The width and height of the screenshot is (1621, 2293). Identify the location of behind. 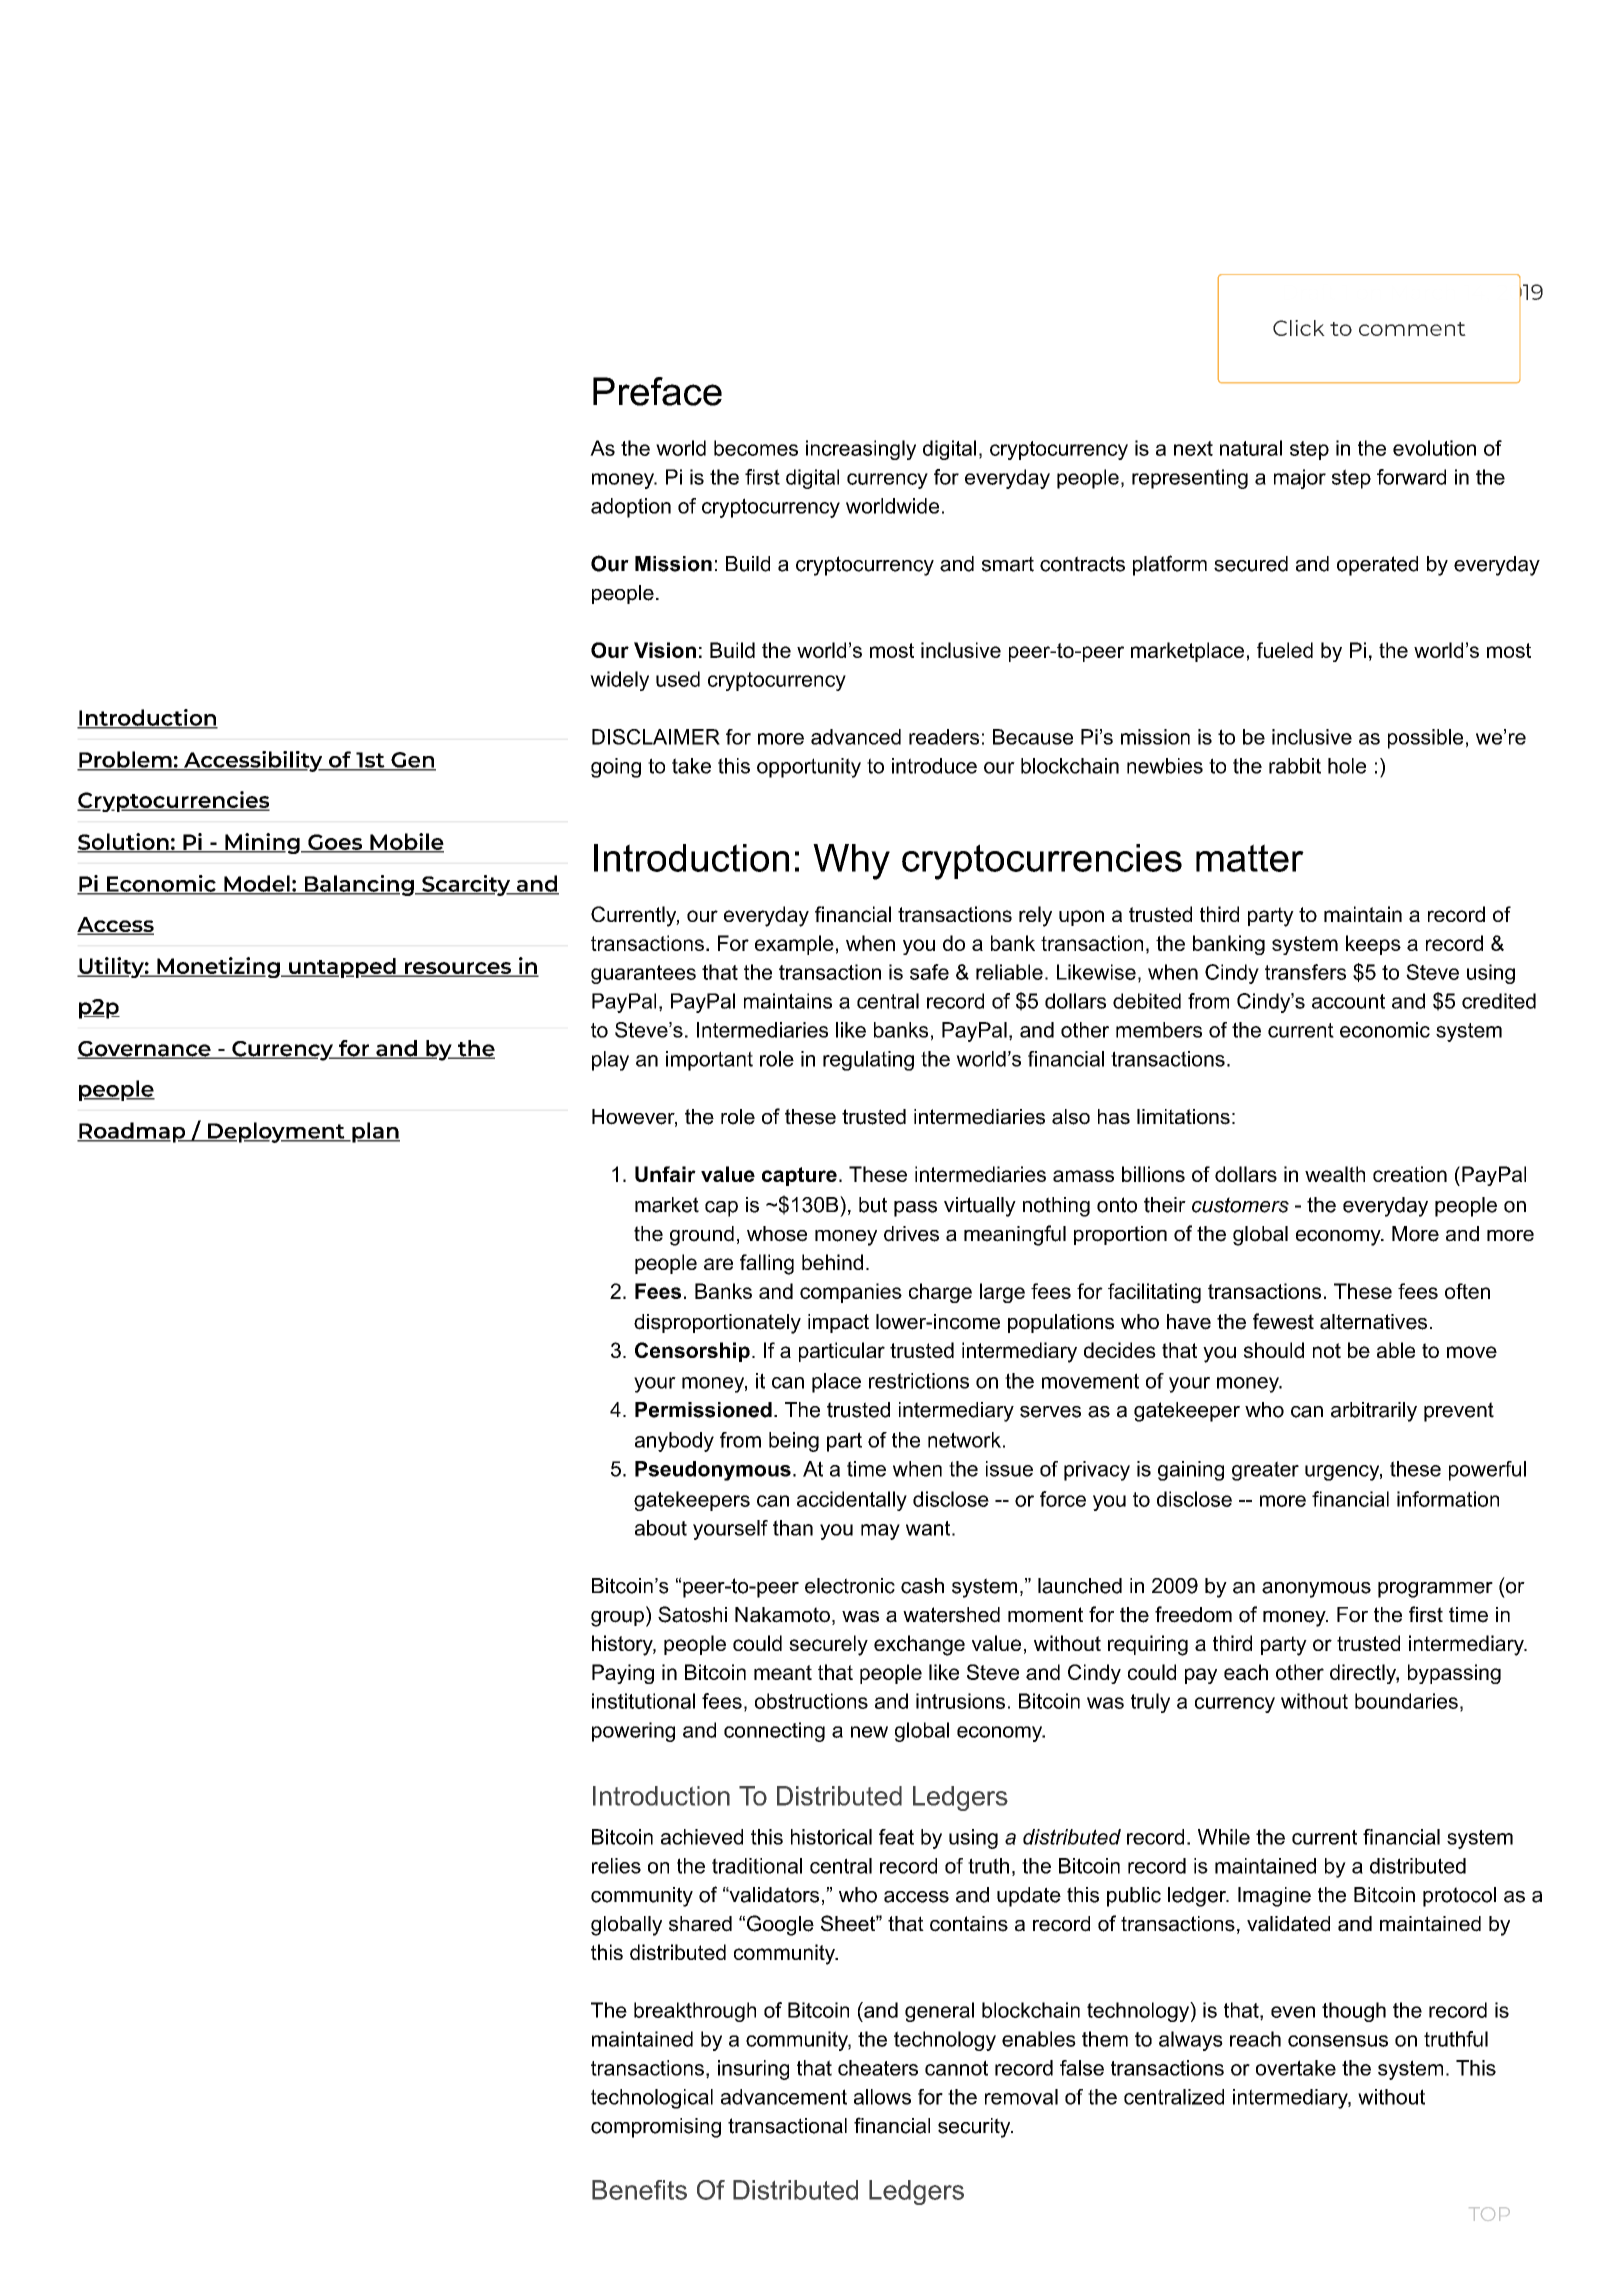
(832, 1262).
